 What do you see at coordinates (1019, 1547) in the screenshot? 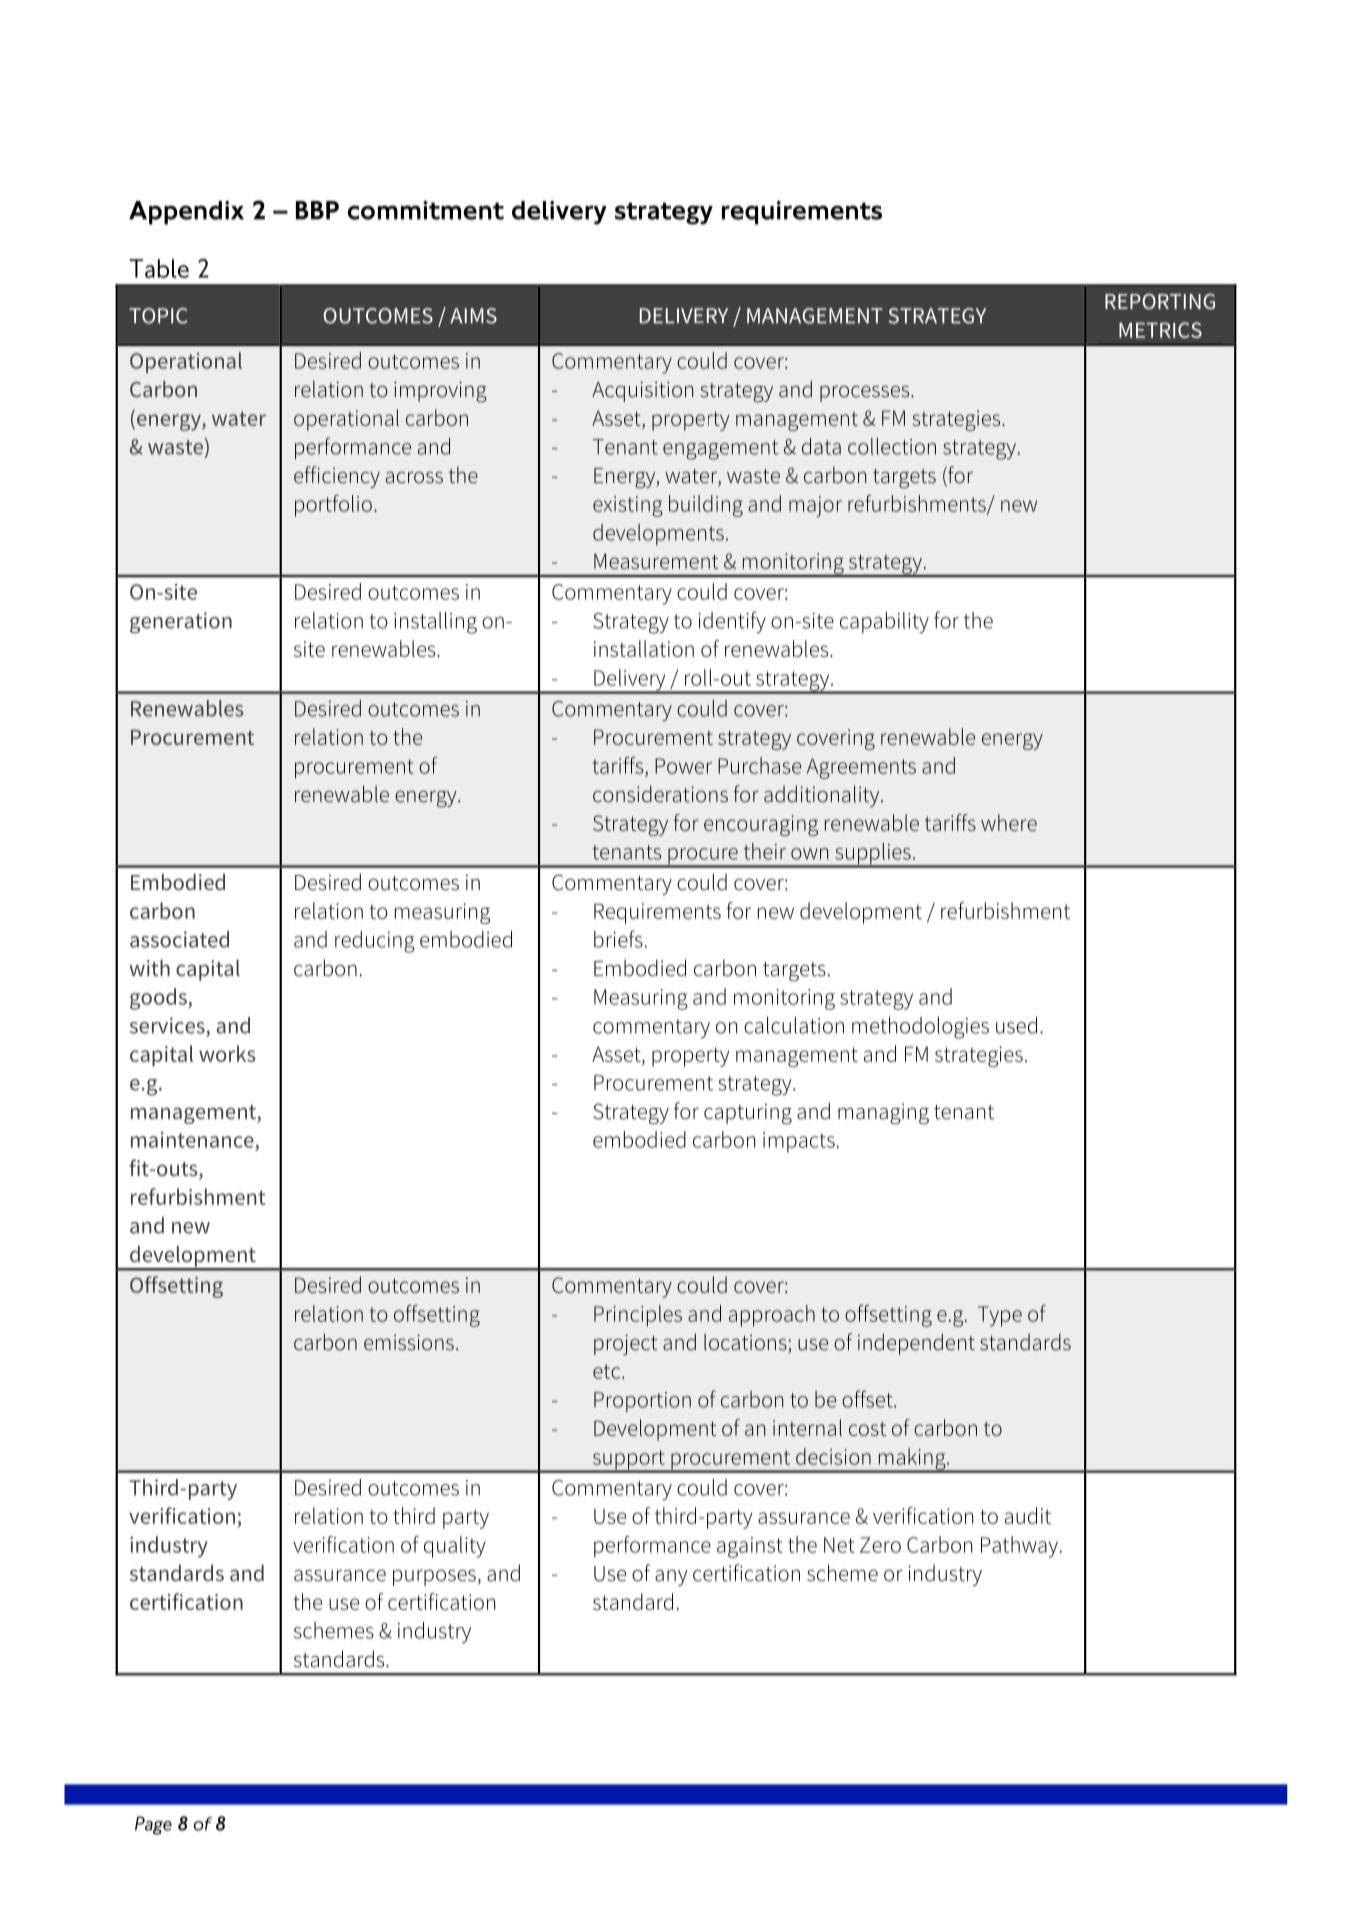
I see `Pathway` at bounding box center [1019, 1547].
